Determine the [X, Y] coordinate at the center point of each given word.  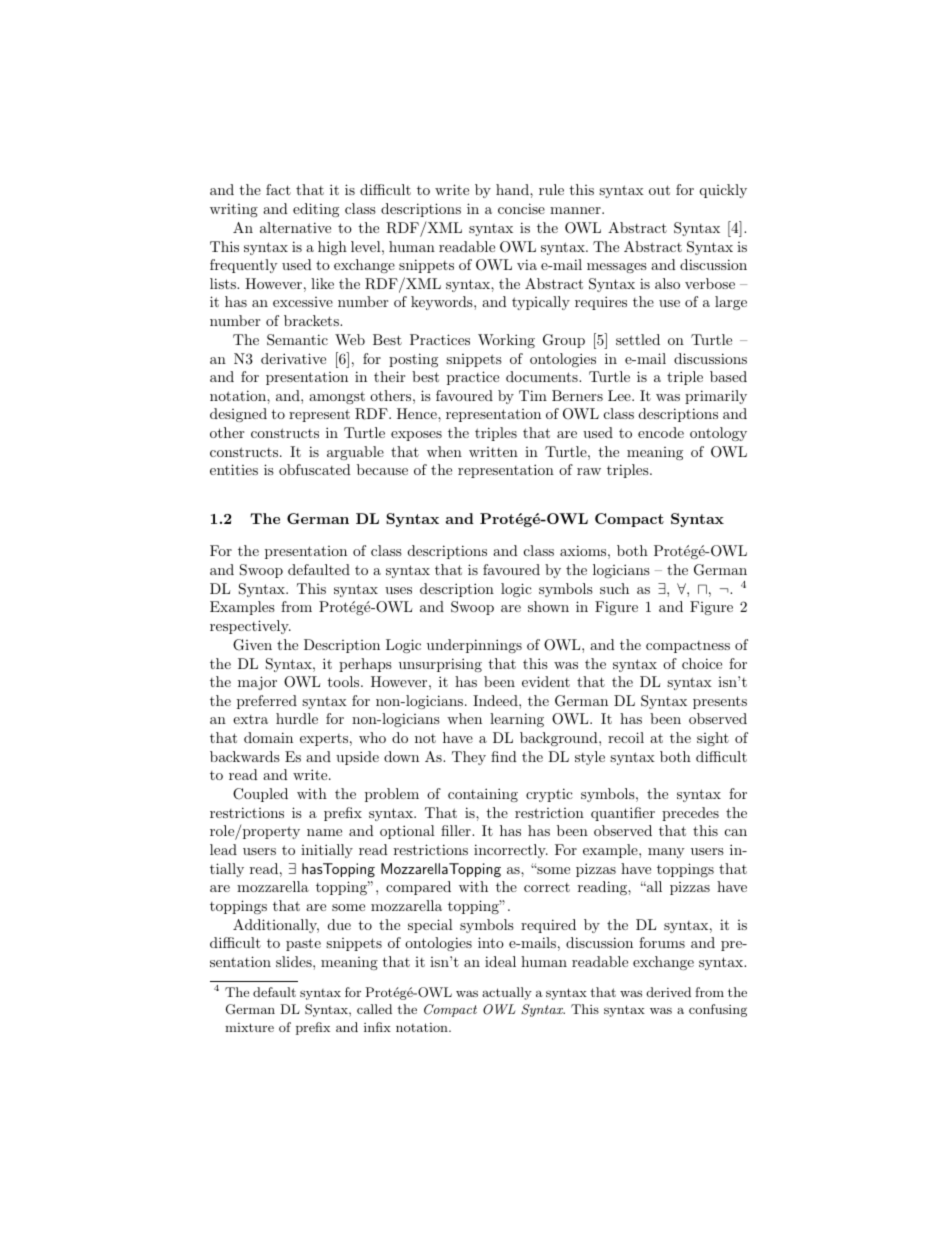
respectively [250, 627]
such [614, 588]
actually [507, 993]
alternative [295, 227]
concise [521, 208]
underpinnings [474, 646]
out [659, 190]
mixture [249, 1027]
